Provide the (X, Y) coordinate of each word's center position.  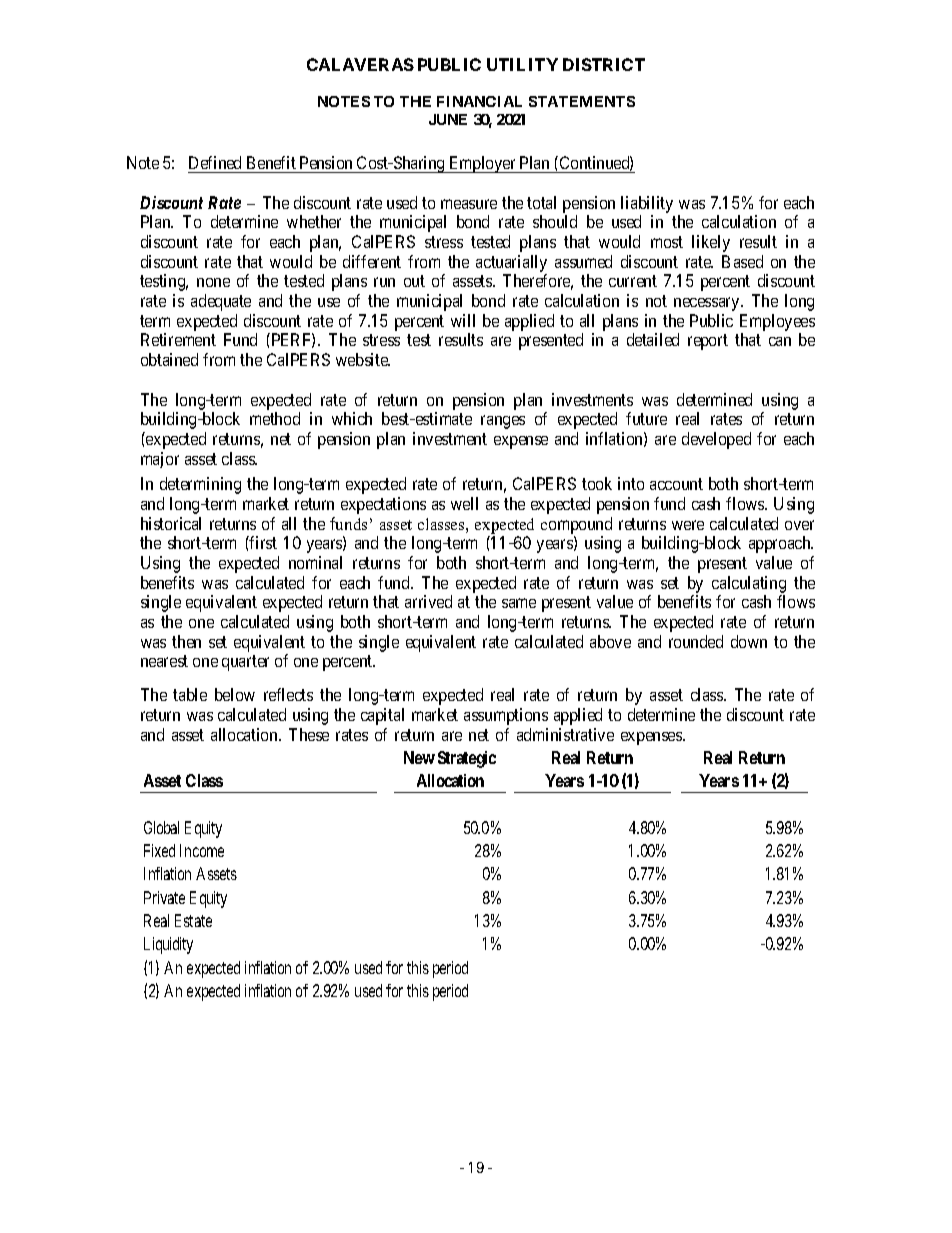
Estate (193, 920)
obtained (169, 359)
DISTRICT (604, 64)
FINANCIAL (479, 101)
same (519, 603)
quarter (245, 663)
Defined (215, 162)
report (708, 342)
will (463, 320)
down (749, 641)
